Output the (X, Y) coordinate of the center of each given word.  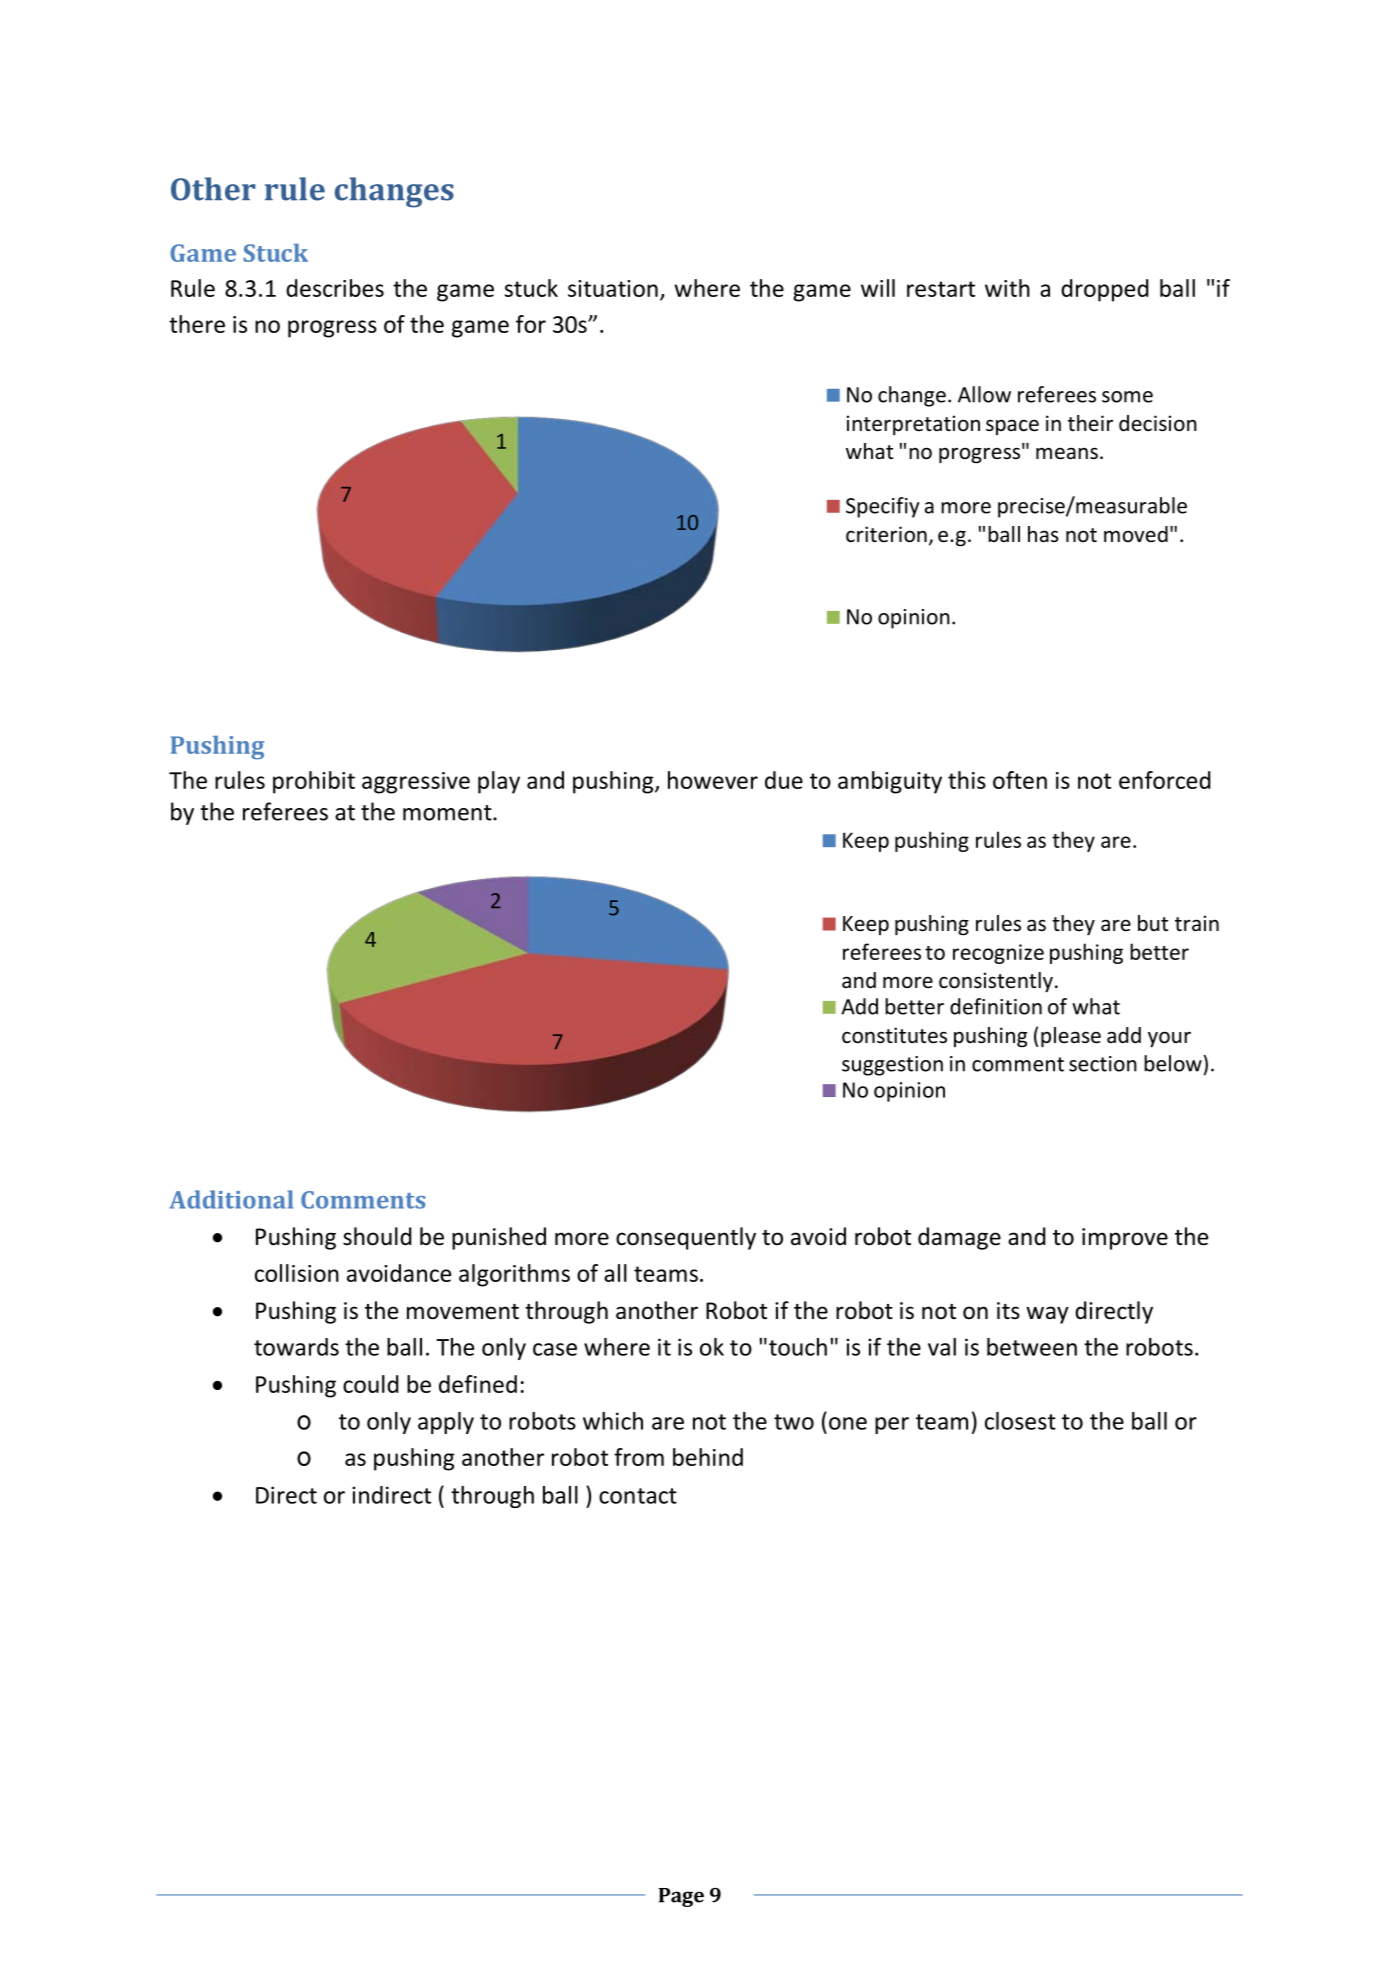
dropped (1105, 290)
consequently (686, 1238)
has (1043, 534)
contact (638, 1496)
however (713, 780)
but (1153, 923)
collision (297, 1273)
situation (613, 288)
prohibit (314, 782)
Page (681, 1897)
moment (448, 813)
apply (446, 1423)
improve (1125, 1239)
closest (1020, 1421)
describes (335, 288)
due (784, 780)
